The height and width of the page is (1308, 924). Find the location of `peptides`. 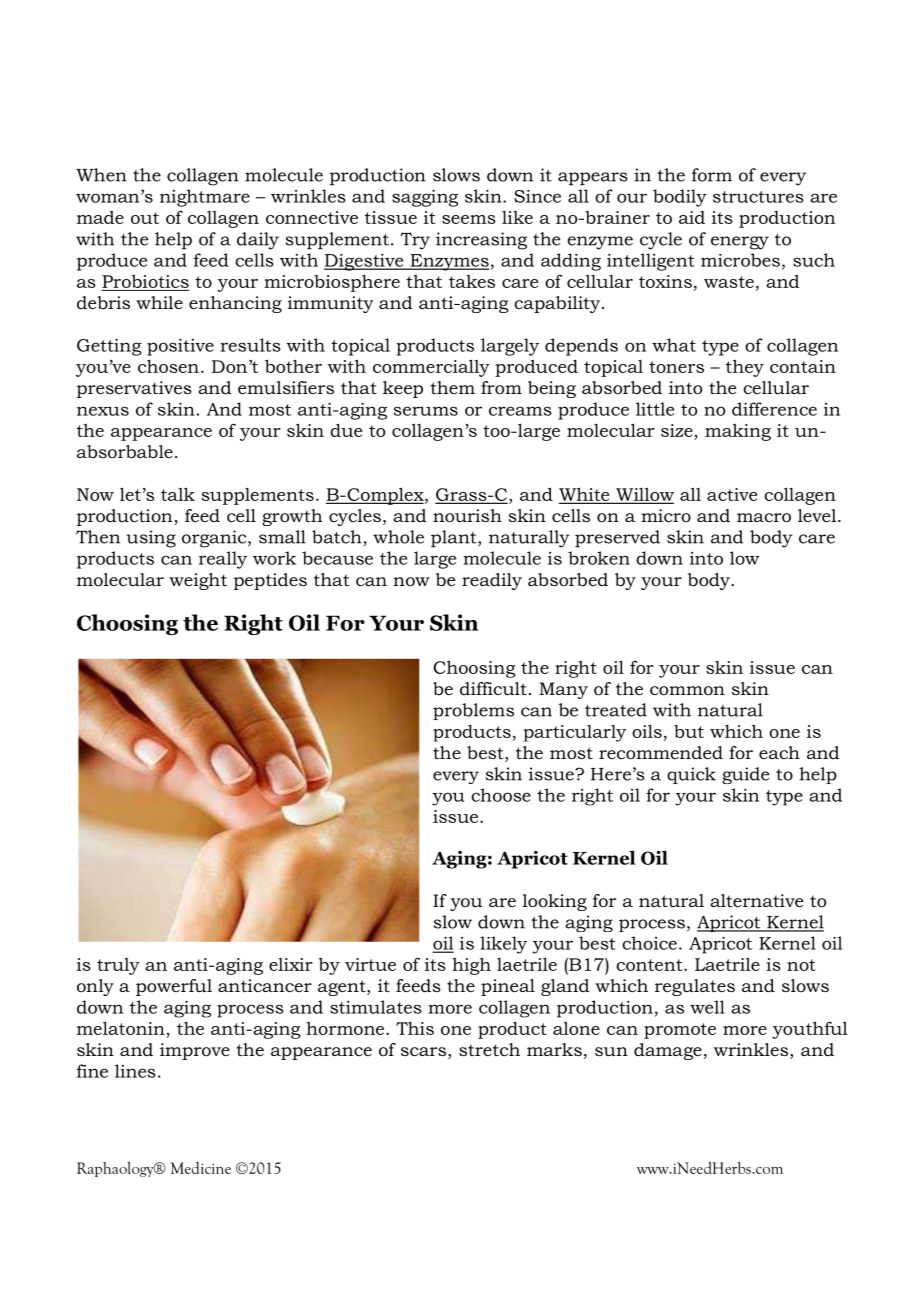

peptides is located at coordinates (270, 581).
